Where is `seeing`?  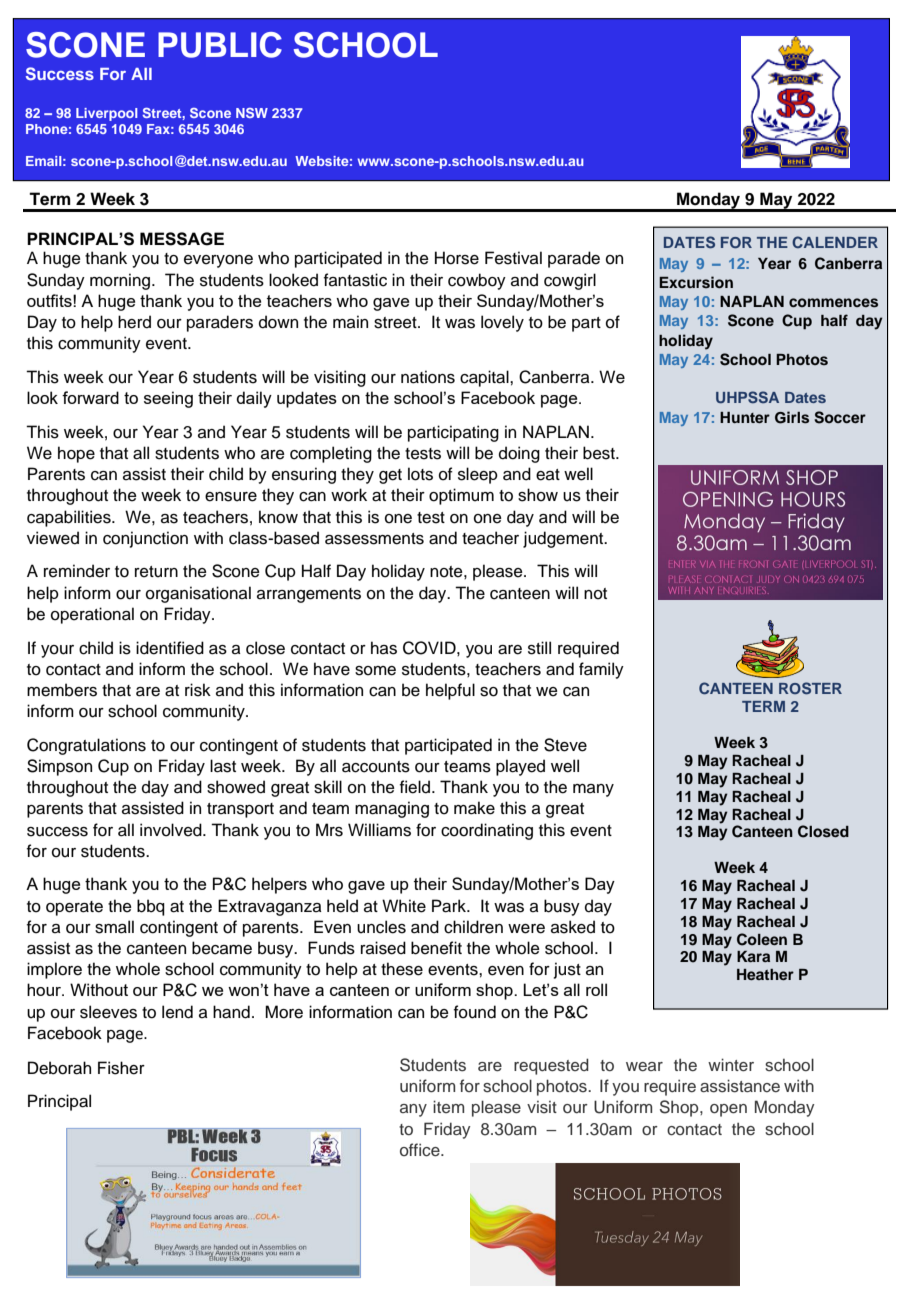
seeing is located at coordinates (168, 399).
